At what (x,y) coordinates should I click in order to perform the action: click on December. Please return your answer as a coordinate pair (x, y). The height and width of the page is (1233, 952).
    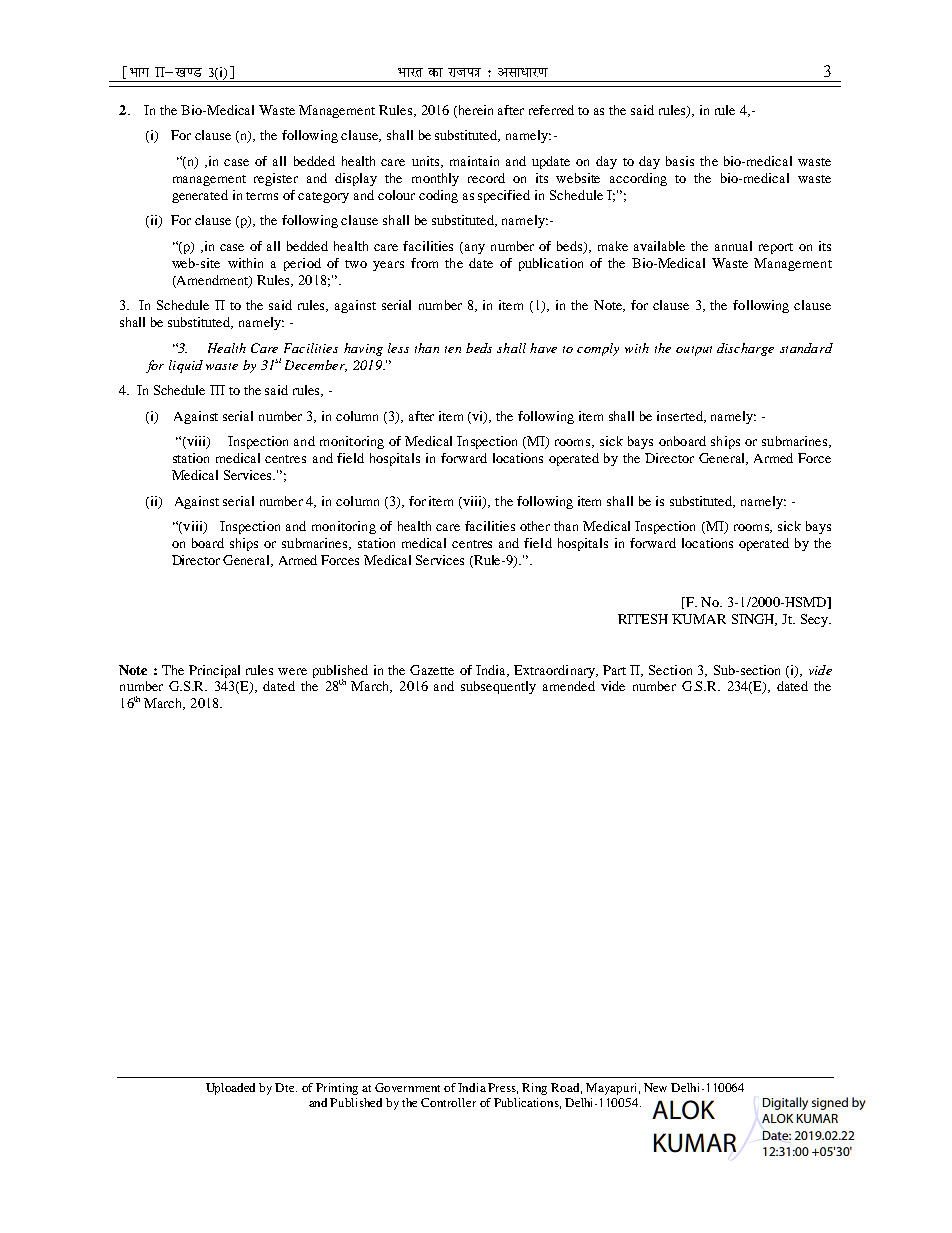
    Looking at the image, I should click on (316, 366).
